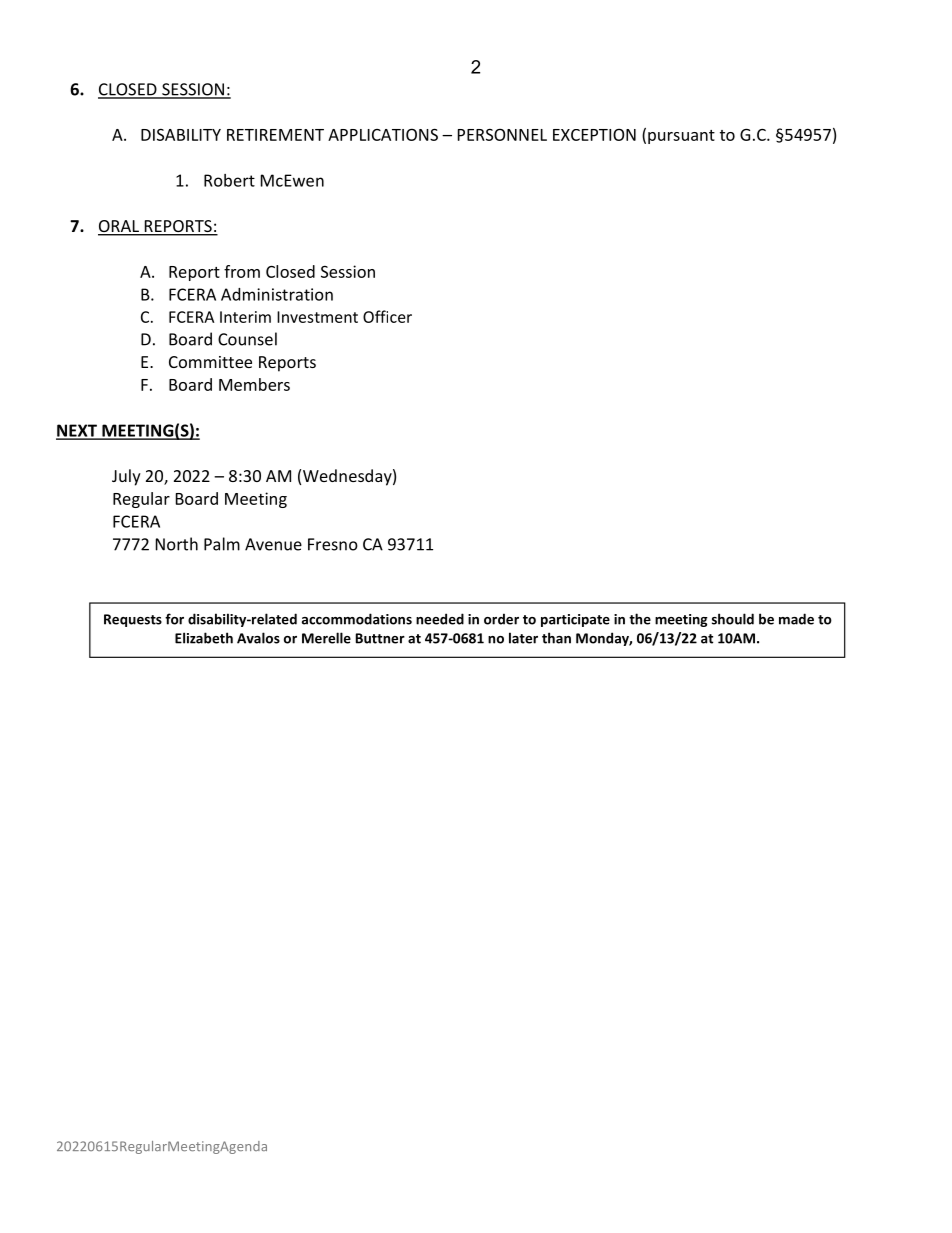 This screenshot has height=1233, width=952. I want to click on Robert, so click(229, 180).
